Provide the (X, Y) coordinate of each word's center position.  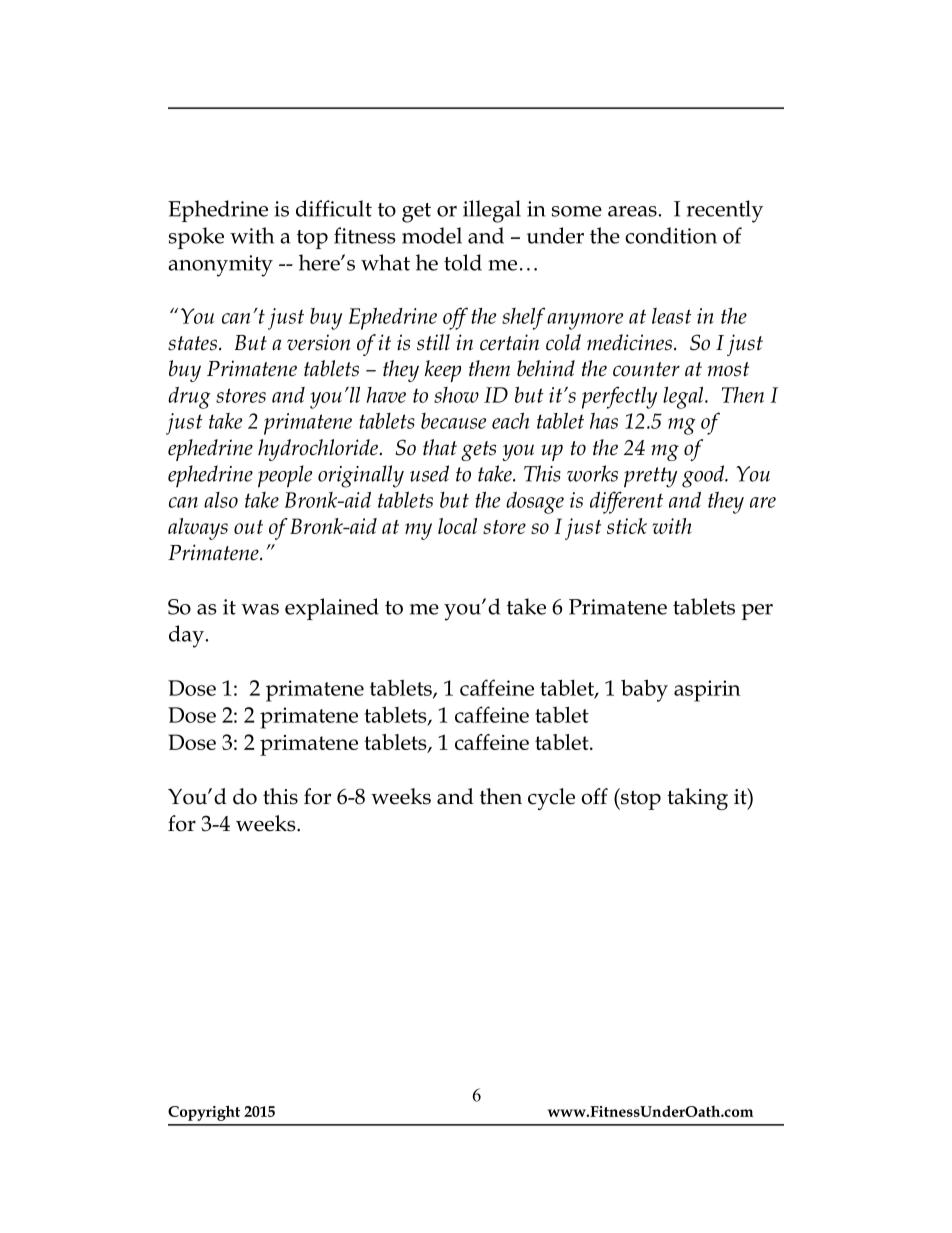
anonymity (220, 266)
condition (671, 235)
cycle (551, 799)
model (432, 235)
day (187, 636)
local (457, 526)
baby (644, 690)
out (248, 527)
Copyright (204, 1113)
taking (697, 799)
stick (627, 526)
